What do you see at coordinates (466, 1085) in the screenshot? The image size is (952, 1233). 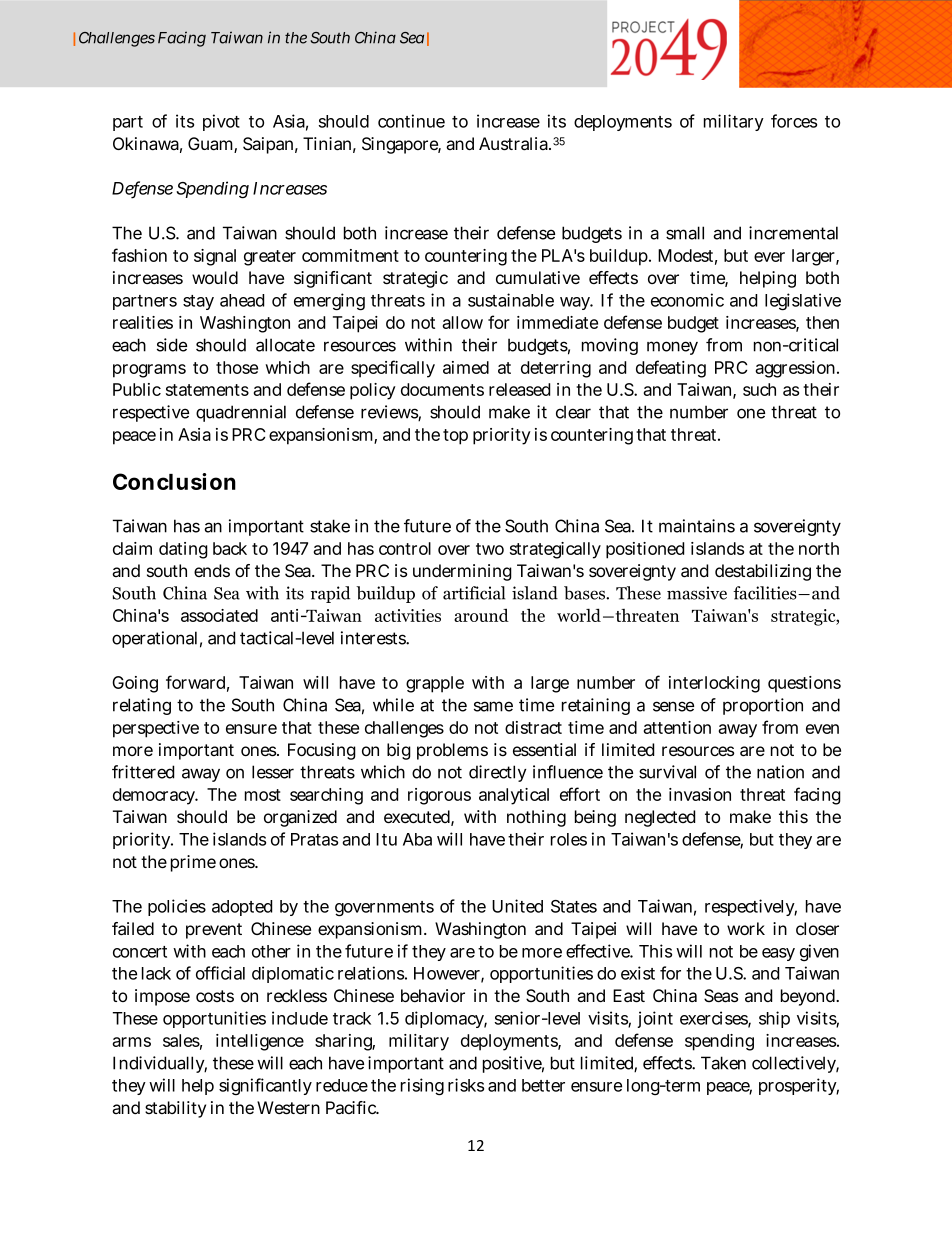 I see `risks` at bounding box center [466, 1085].
